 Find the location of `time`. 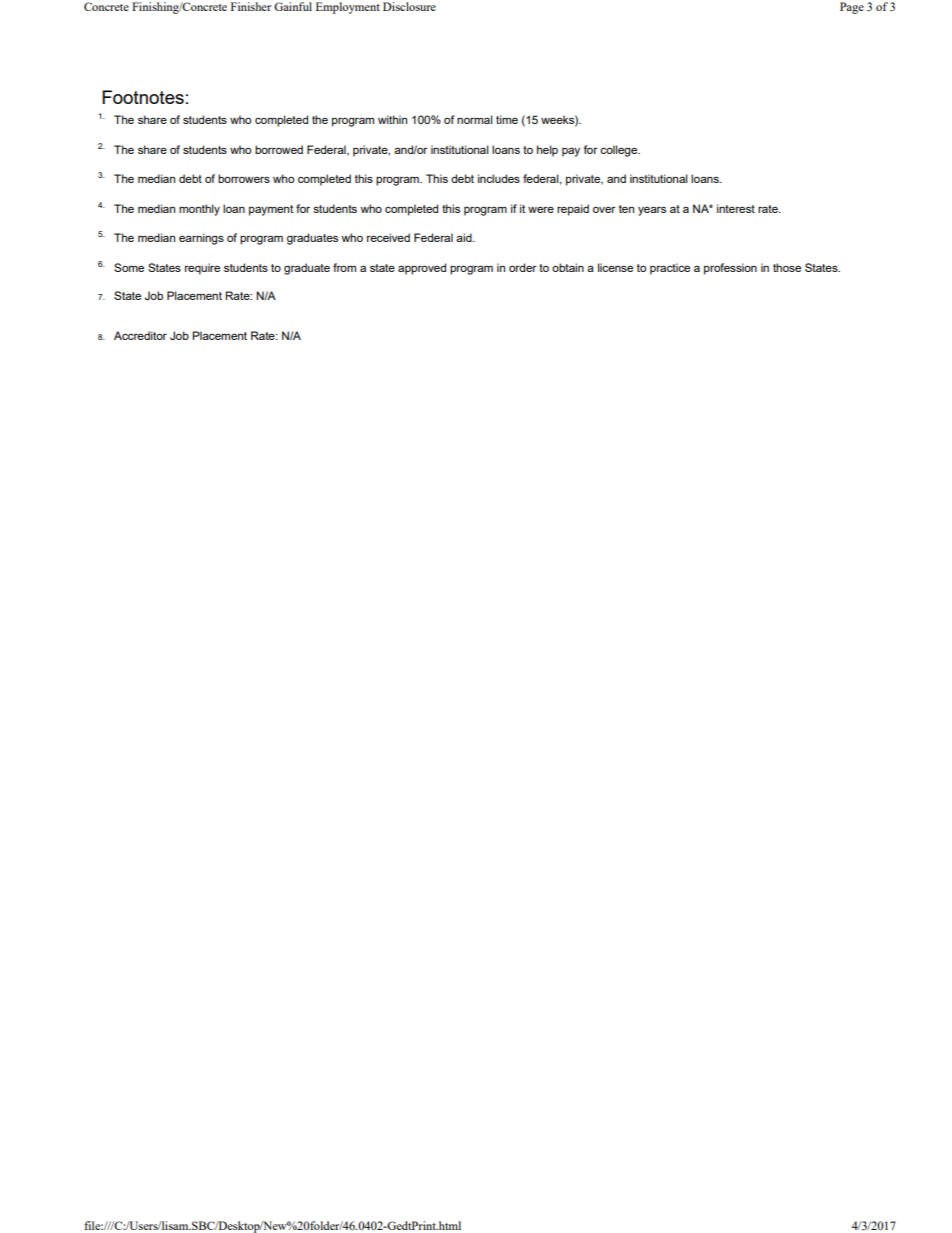

time is located at coordinates (507, 119).
